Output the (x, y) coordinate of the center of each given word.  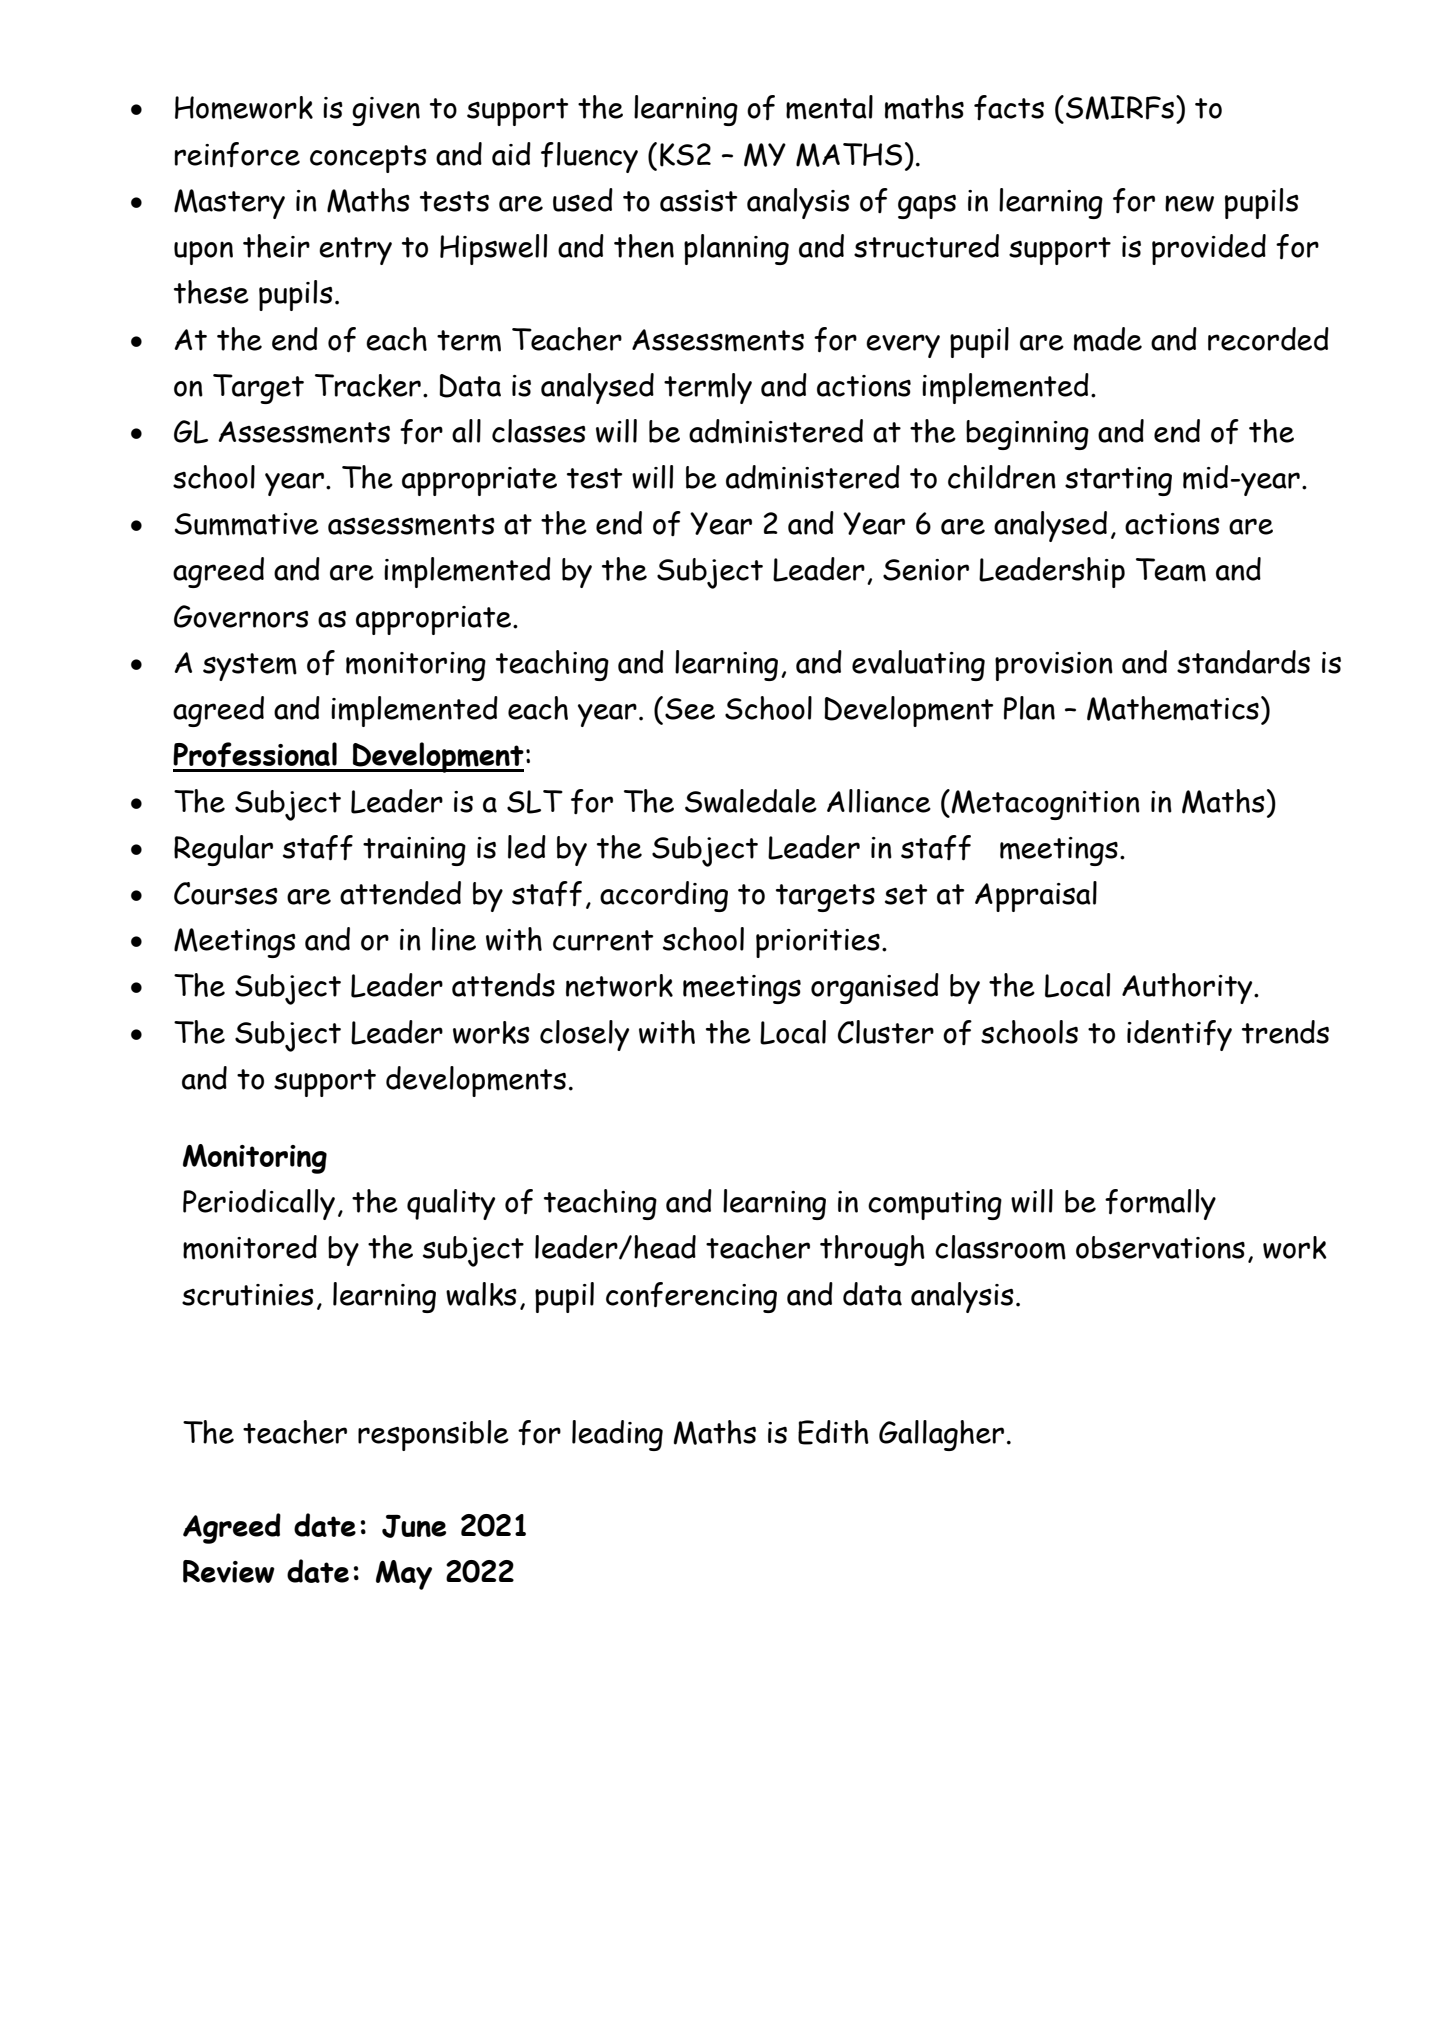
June (414, 1526)
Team (1171, 570)
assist (698, 201)
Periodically (259, 1204)
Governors (241, 616)
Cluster (886, 1032)
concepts (368, 159)
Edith (833, 1432)
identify (1179, 1035)
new (1189, 203)
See (690, 709)
